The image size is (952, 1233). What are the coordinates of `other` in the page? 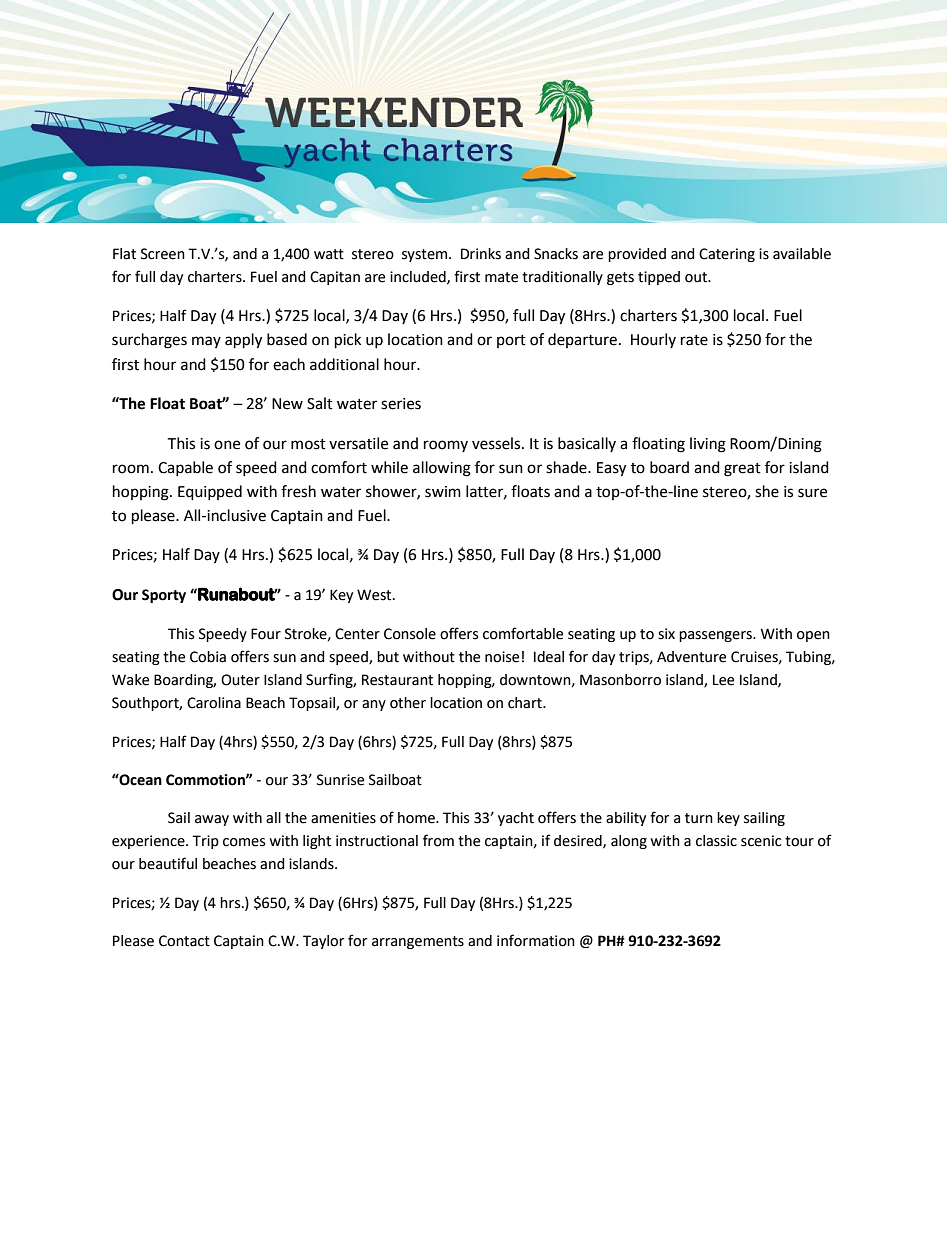 It's located at (408, 703).
